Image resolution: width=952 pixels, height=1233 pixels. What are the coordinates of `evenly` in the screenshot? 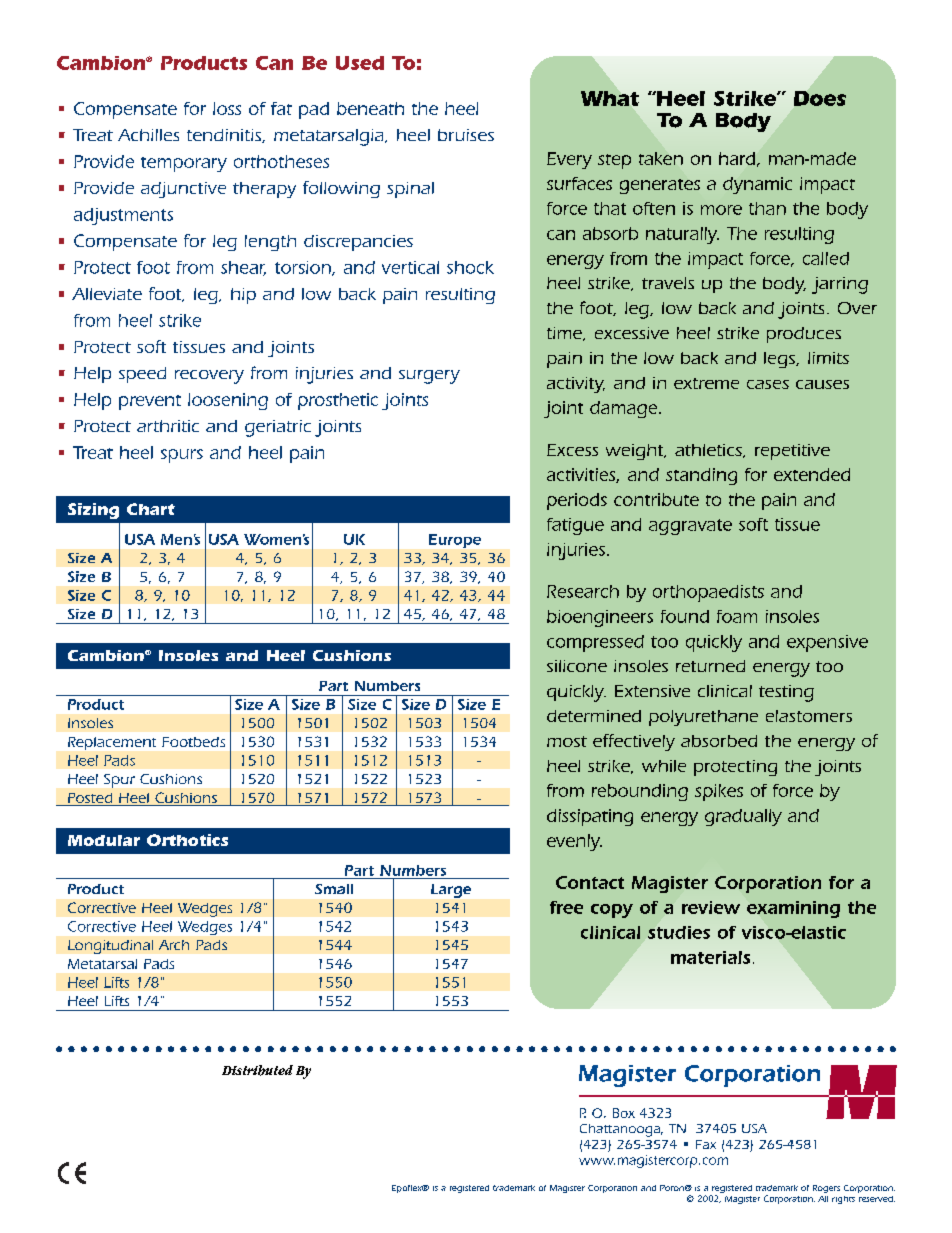 It's located at (574, 842).
